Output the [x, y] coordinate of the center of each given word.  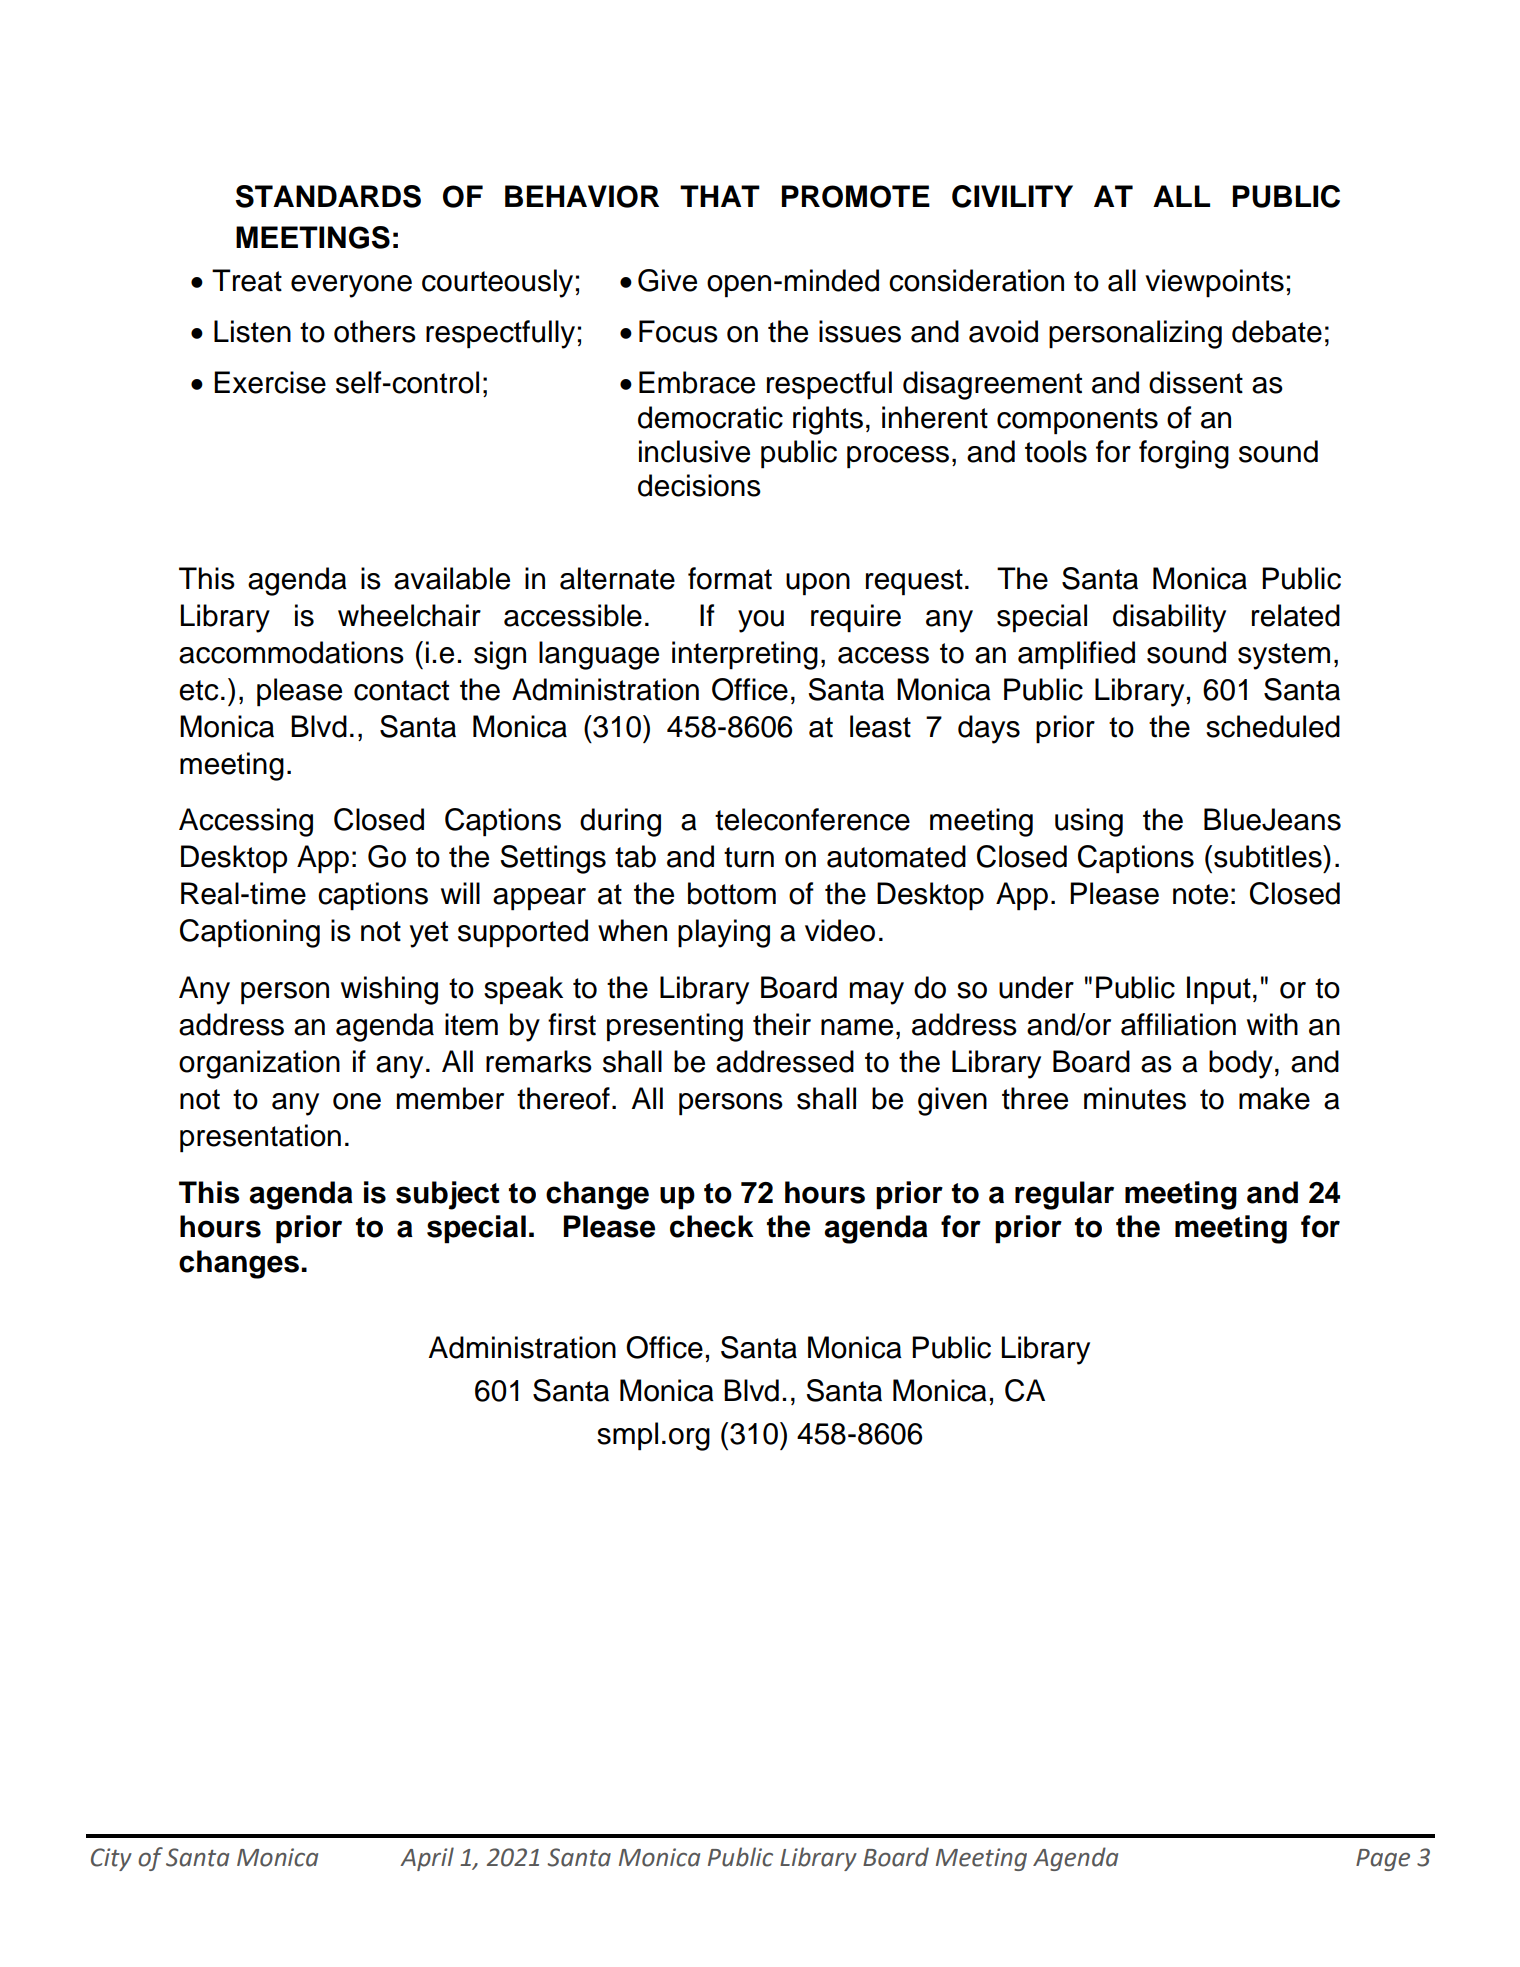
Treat [247, 280]
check [712, 1226]
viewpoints [1214, 283]
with [1272, 1024]
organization [259, 1064]
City [111, 1859]
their [782, 1024]
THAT [720, 196]
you [761, 621]
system [1284, 656]
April [427, 1859]
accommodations [291, 652]
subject [448, 1195]
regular [1064, 1195]
